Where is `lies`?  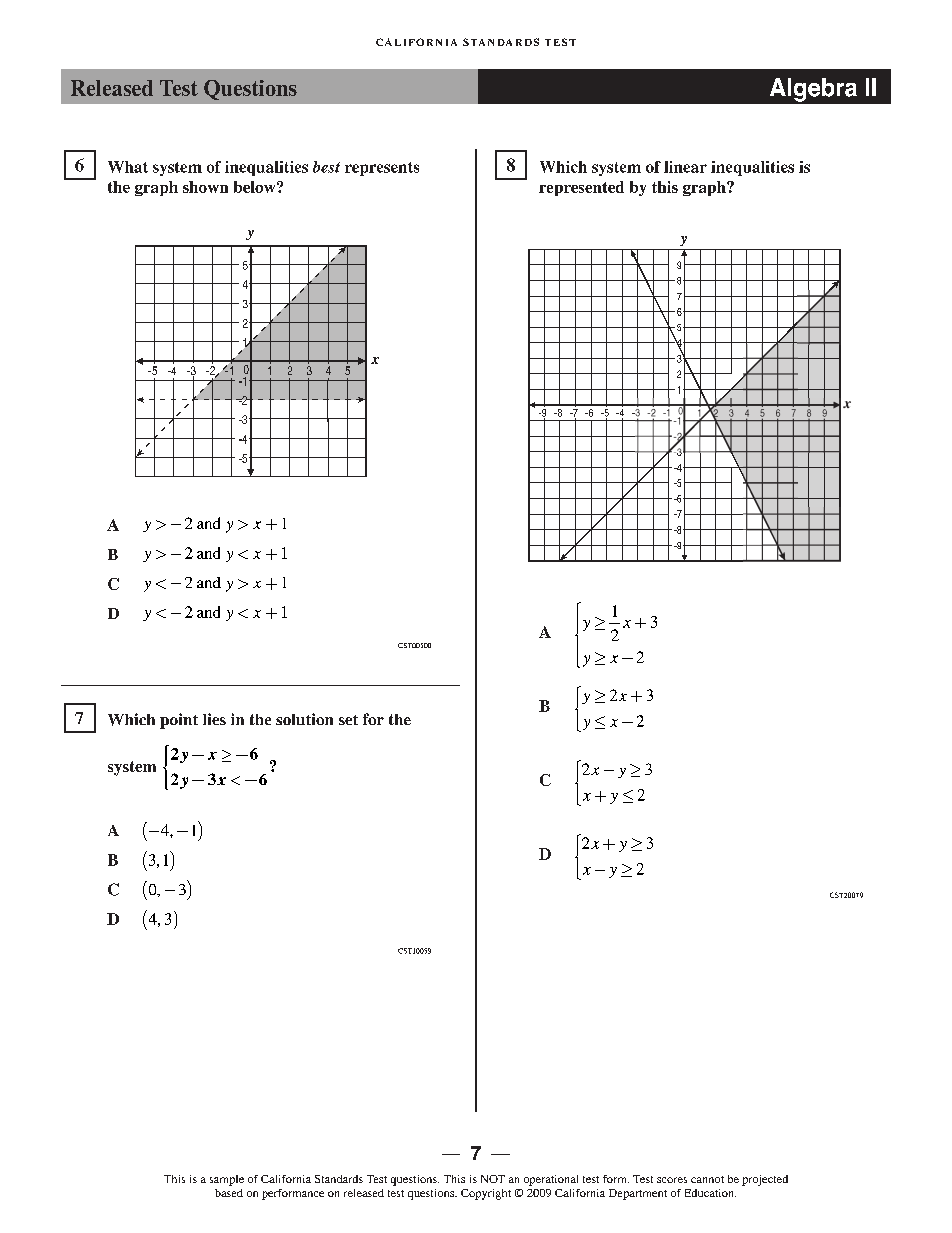
lies is located at coordinates (214, 719).
